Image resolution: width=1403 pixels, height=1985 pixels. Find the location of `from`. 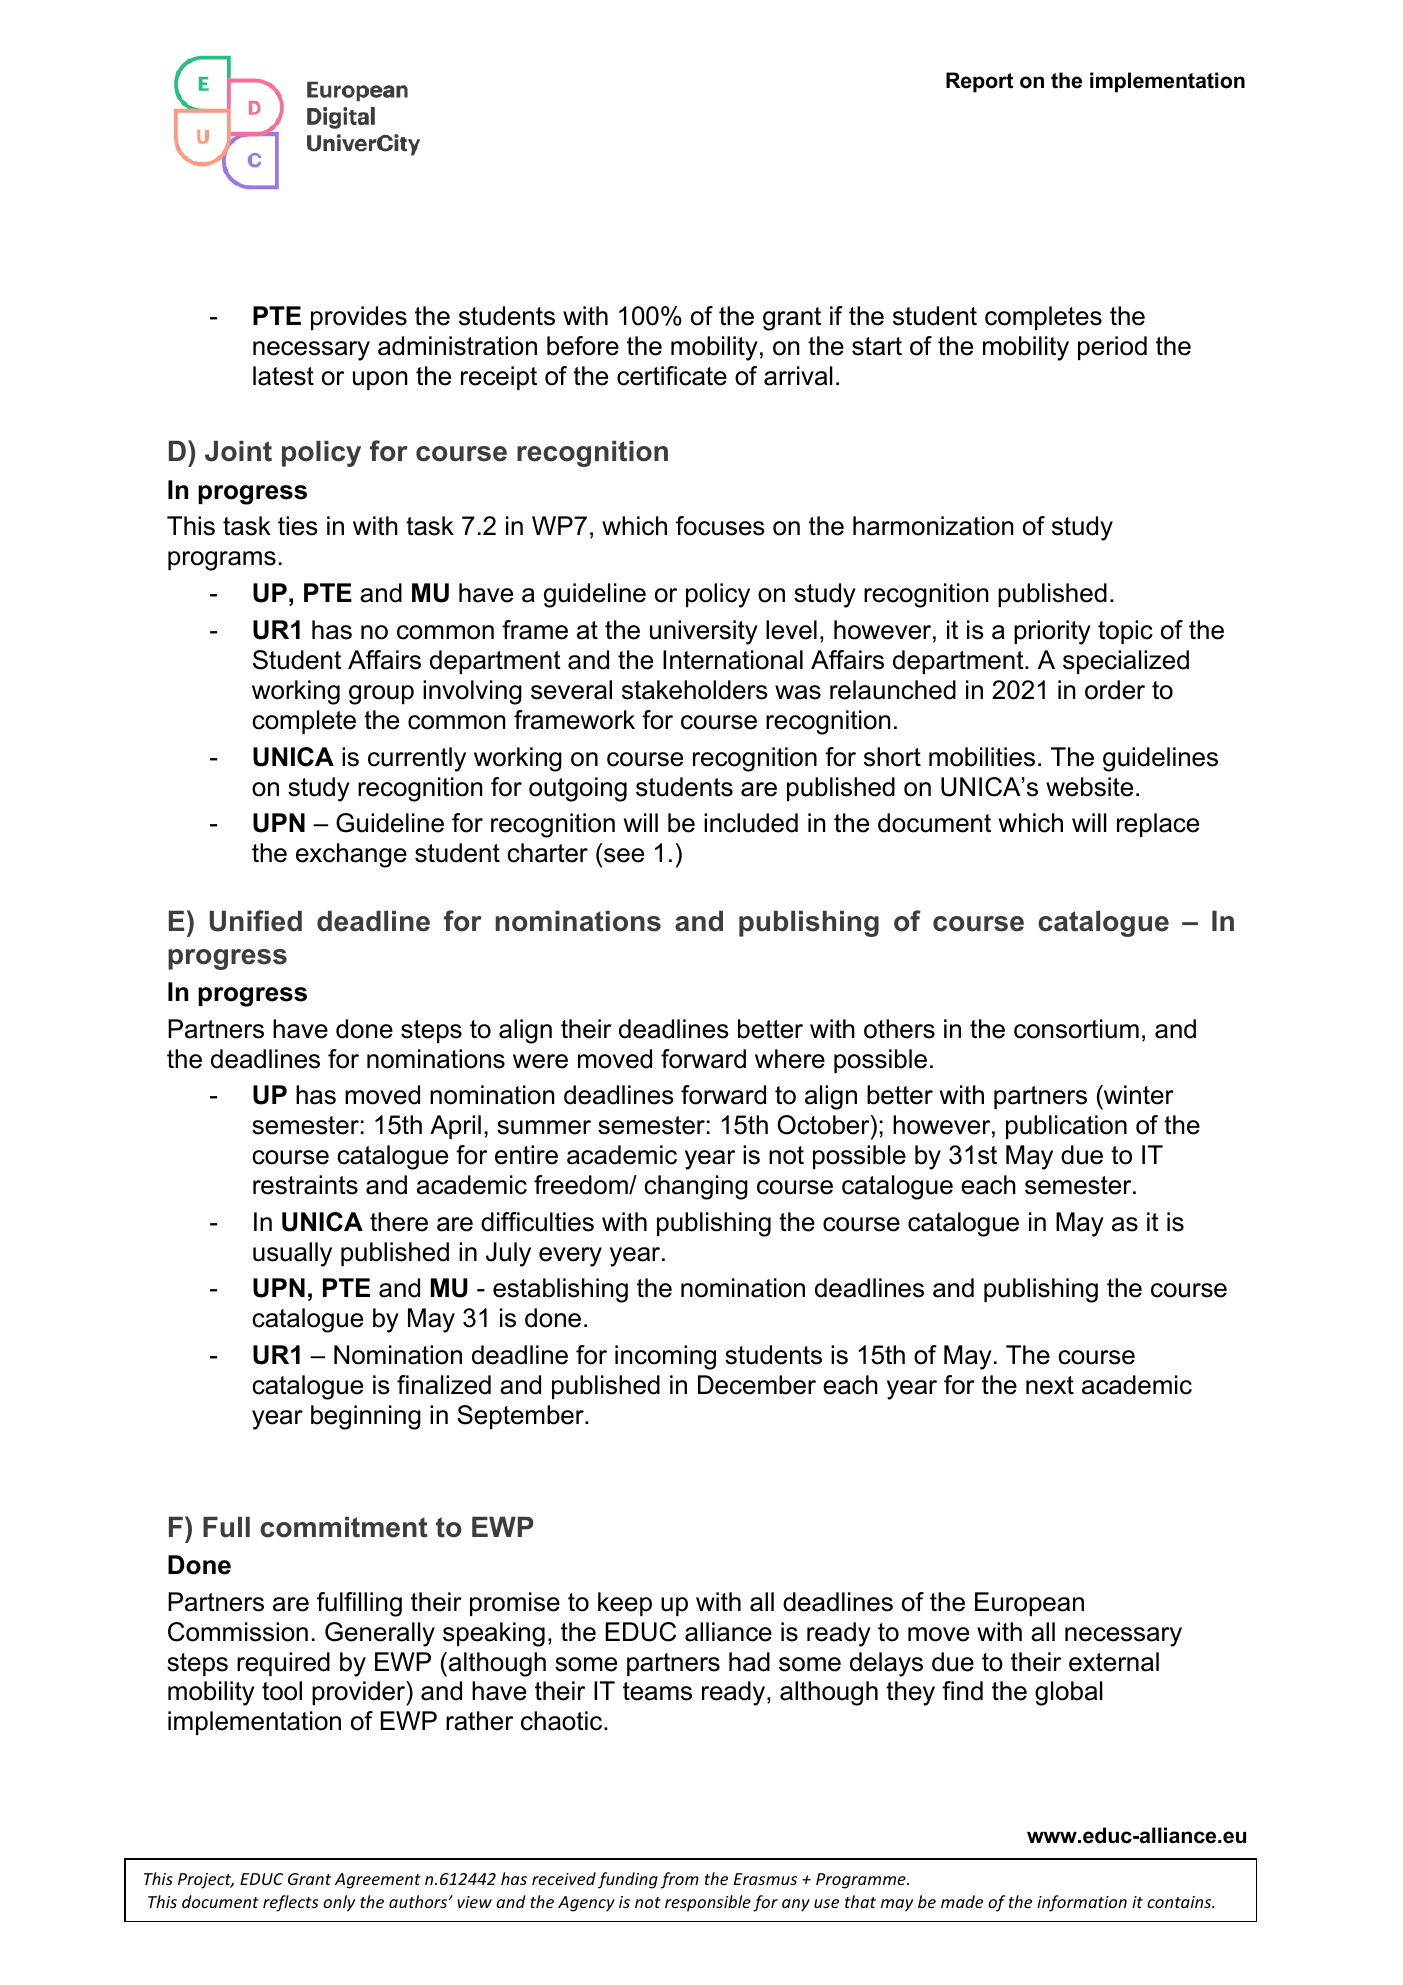

from is located at coordinates (680, 1880).
